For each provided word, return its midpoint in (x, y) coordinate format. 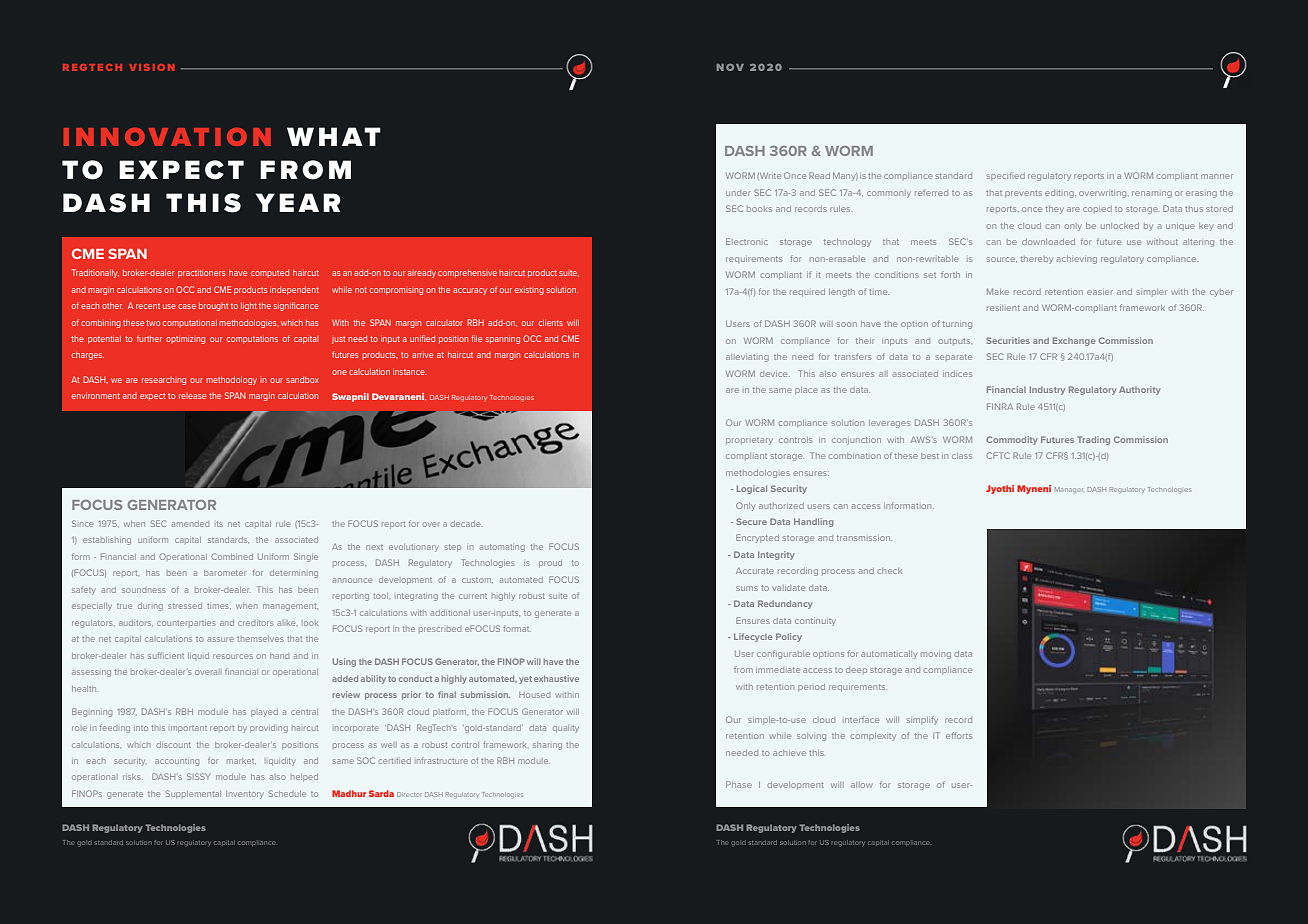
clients (551, 322)
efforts (959, 735)
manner (1217, 176)
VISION (152, 67)
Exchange (1074, 341)
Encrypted (757, 538)
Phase (739, 784)
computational (190, 323)
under (738, 193)
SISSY (198, 776)
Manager (1069, 490)
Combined (232, 556)
